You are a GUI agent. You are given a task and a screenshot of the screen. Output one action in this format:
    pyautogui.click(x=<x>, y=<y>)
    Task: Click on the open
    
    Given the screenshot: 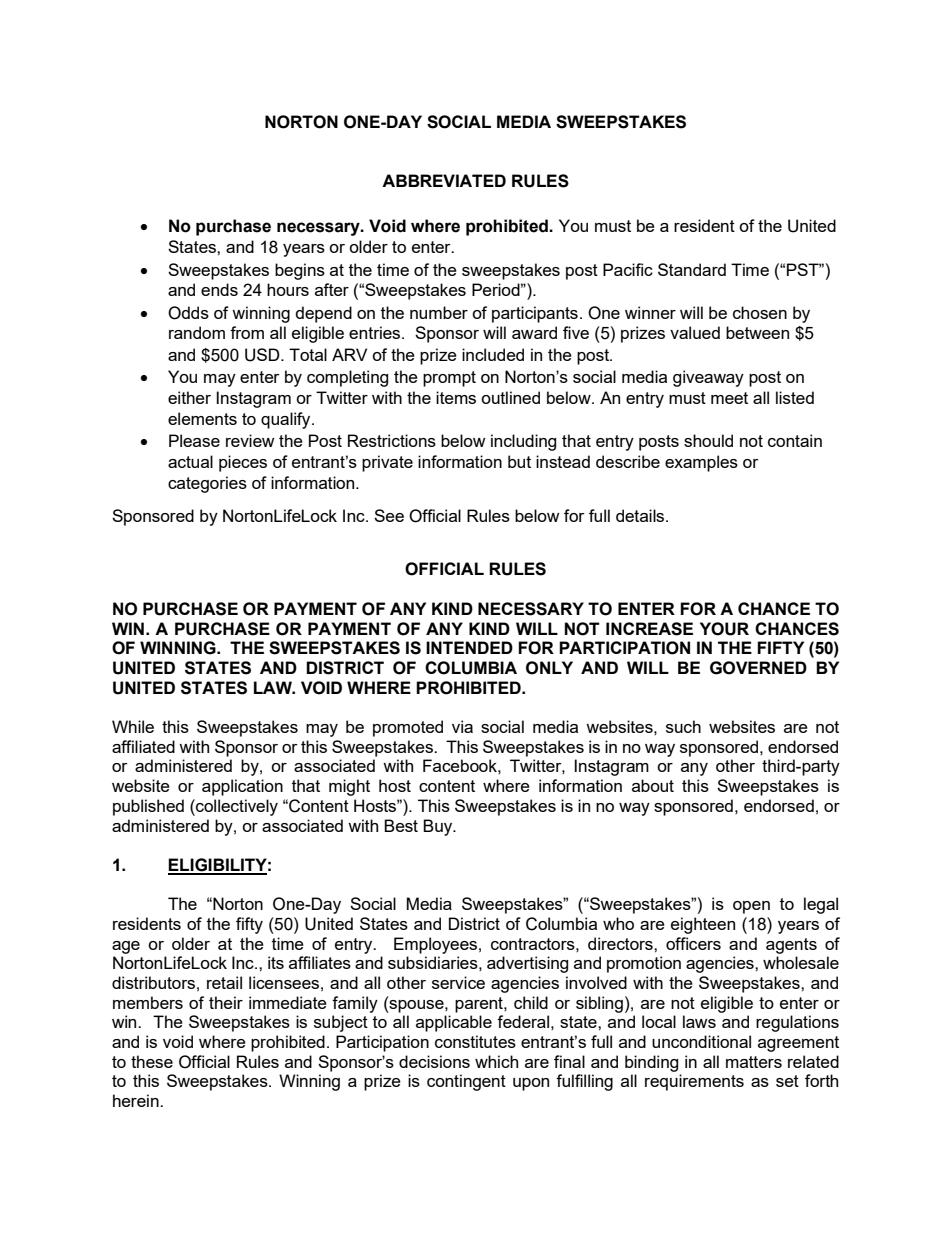 What is the action you would take?
    pyautogui.click(x=751, y=907)
